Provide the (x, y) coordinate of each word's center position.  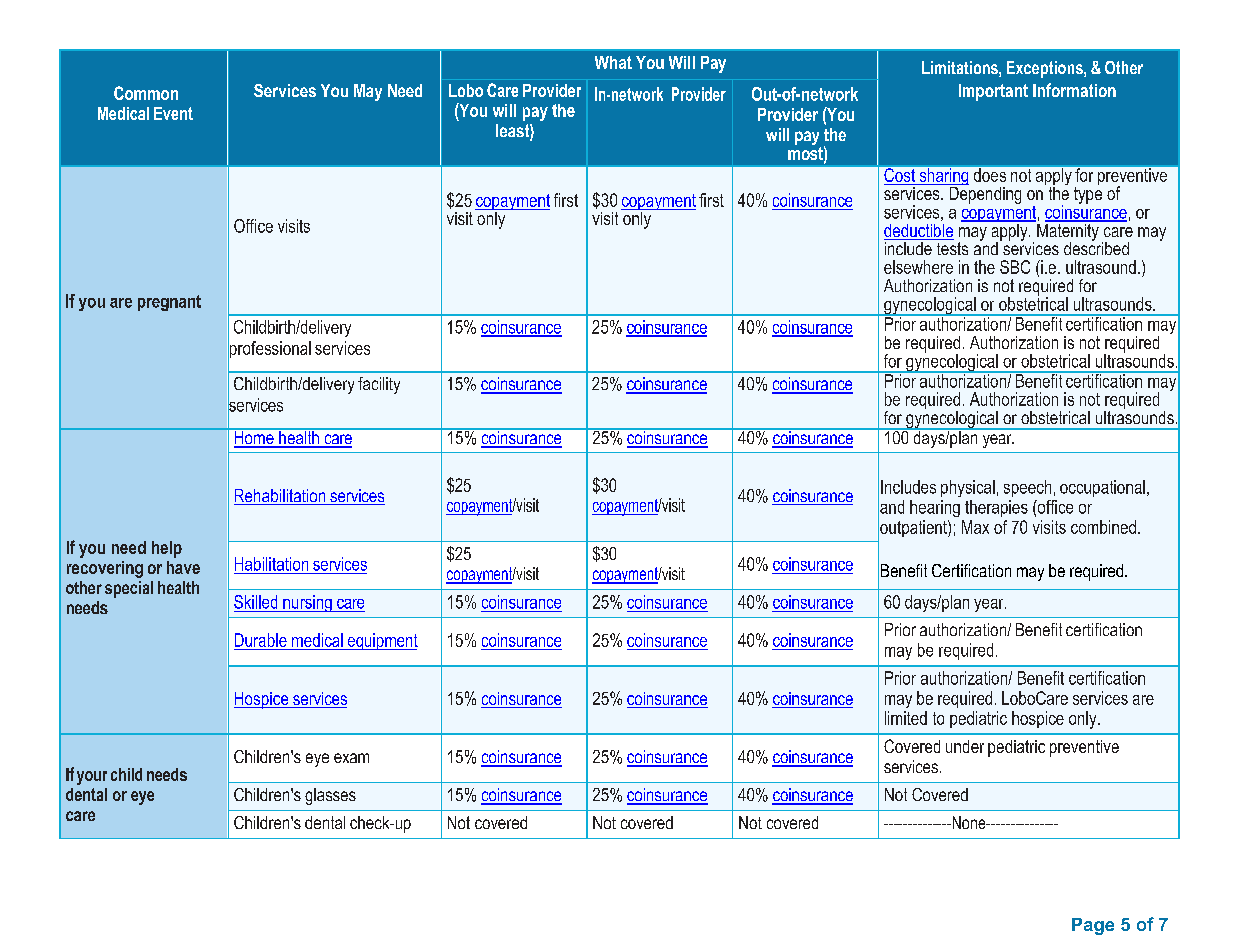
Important (993, 92)
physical (968, 488)
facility (379, 385)
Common (146, 93)
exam (351, 758)
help (167, 549)
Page (1093, 926)
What (613, 62)
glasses (330, 796)
